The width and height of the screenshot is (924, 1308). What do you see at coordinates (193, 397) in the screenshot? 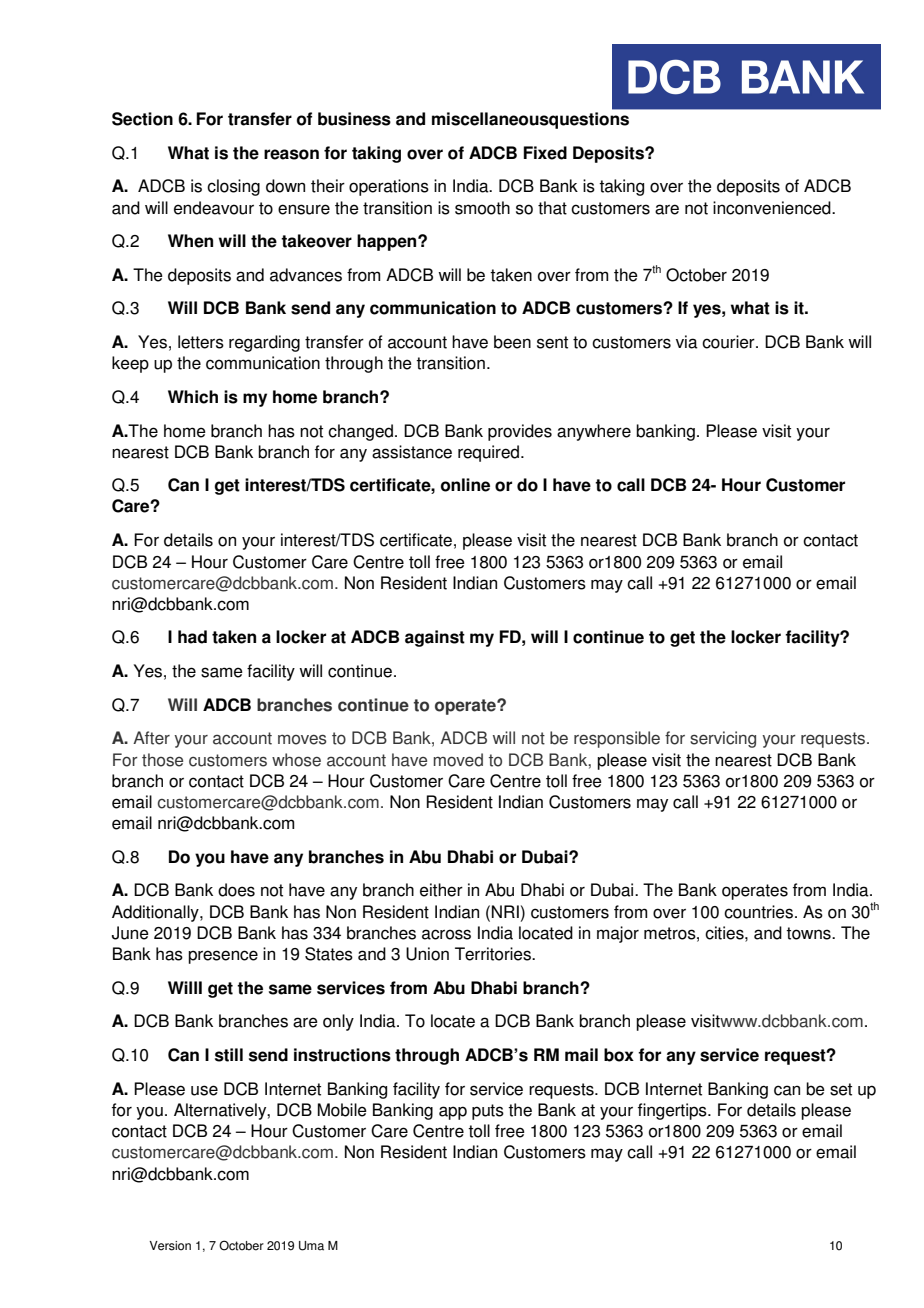
I see `Which` at bounding box center [193, 397].
